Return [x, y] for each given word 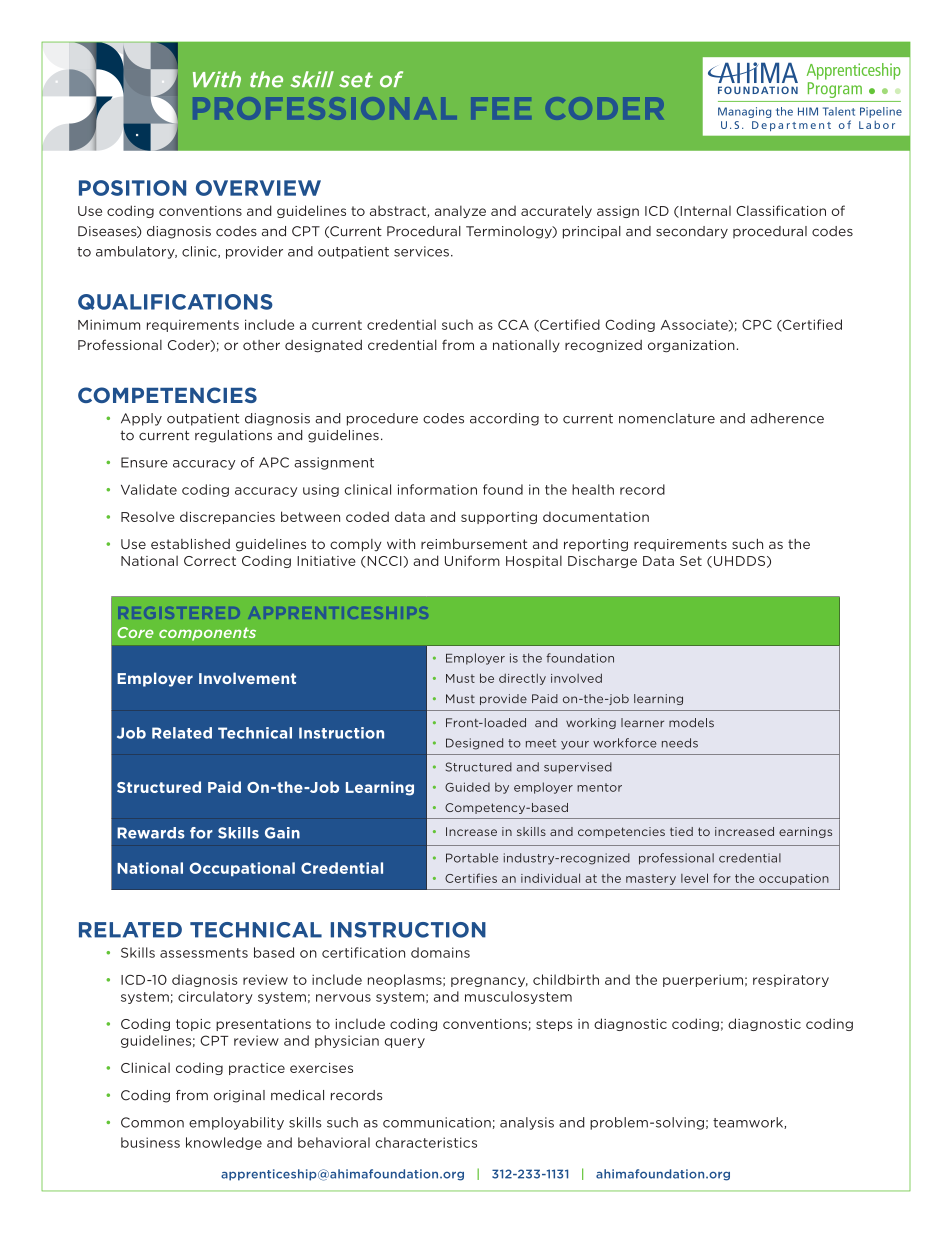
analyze [460, 211]
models [691, 723]
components [207, 634]
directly [522, 679]
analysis [527, 1123]
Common [152, 1122]
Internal [704, 212]
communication [437, 1122]
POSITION [132, 188]
